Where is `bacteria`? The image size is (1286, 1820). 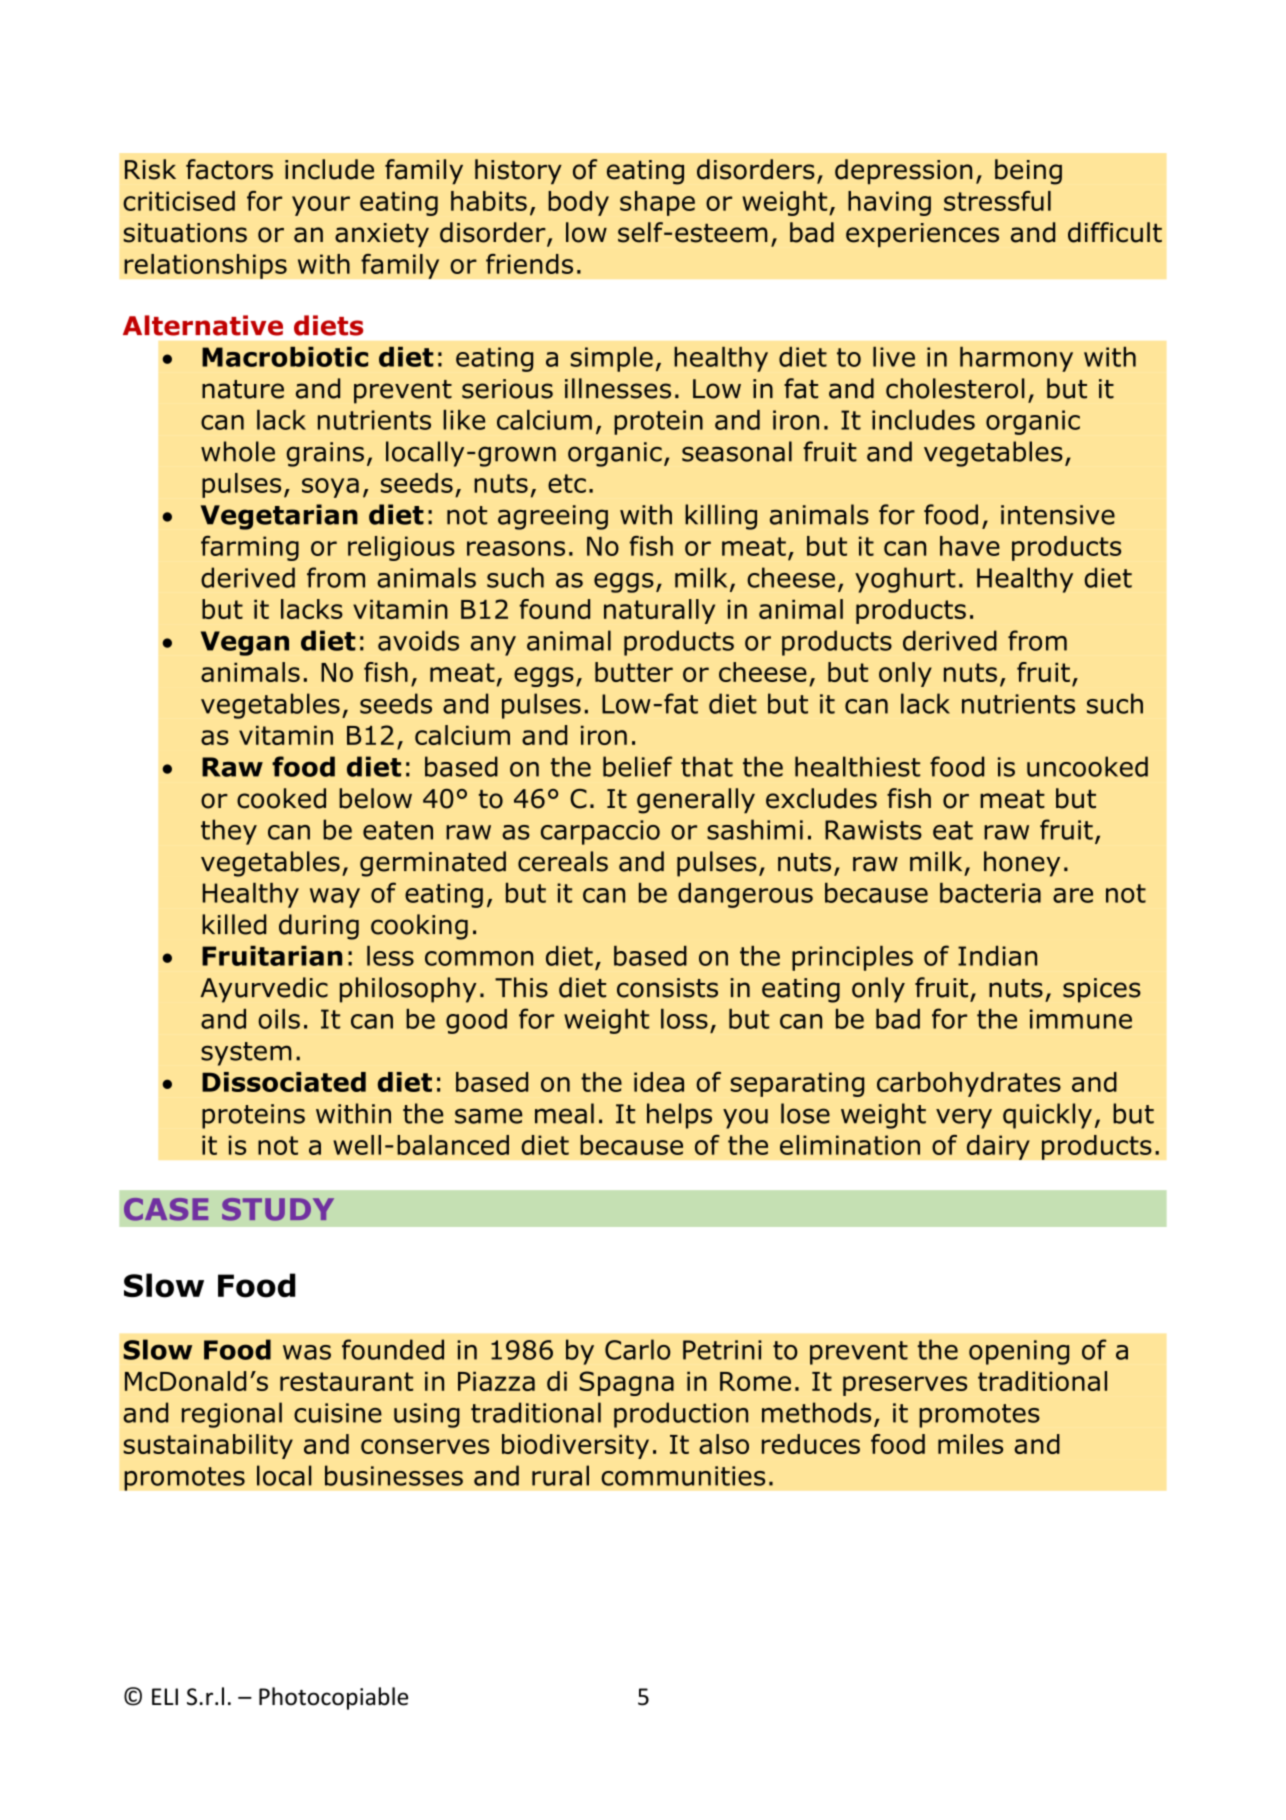
bacteria is located at coordinates (990, 893).
